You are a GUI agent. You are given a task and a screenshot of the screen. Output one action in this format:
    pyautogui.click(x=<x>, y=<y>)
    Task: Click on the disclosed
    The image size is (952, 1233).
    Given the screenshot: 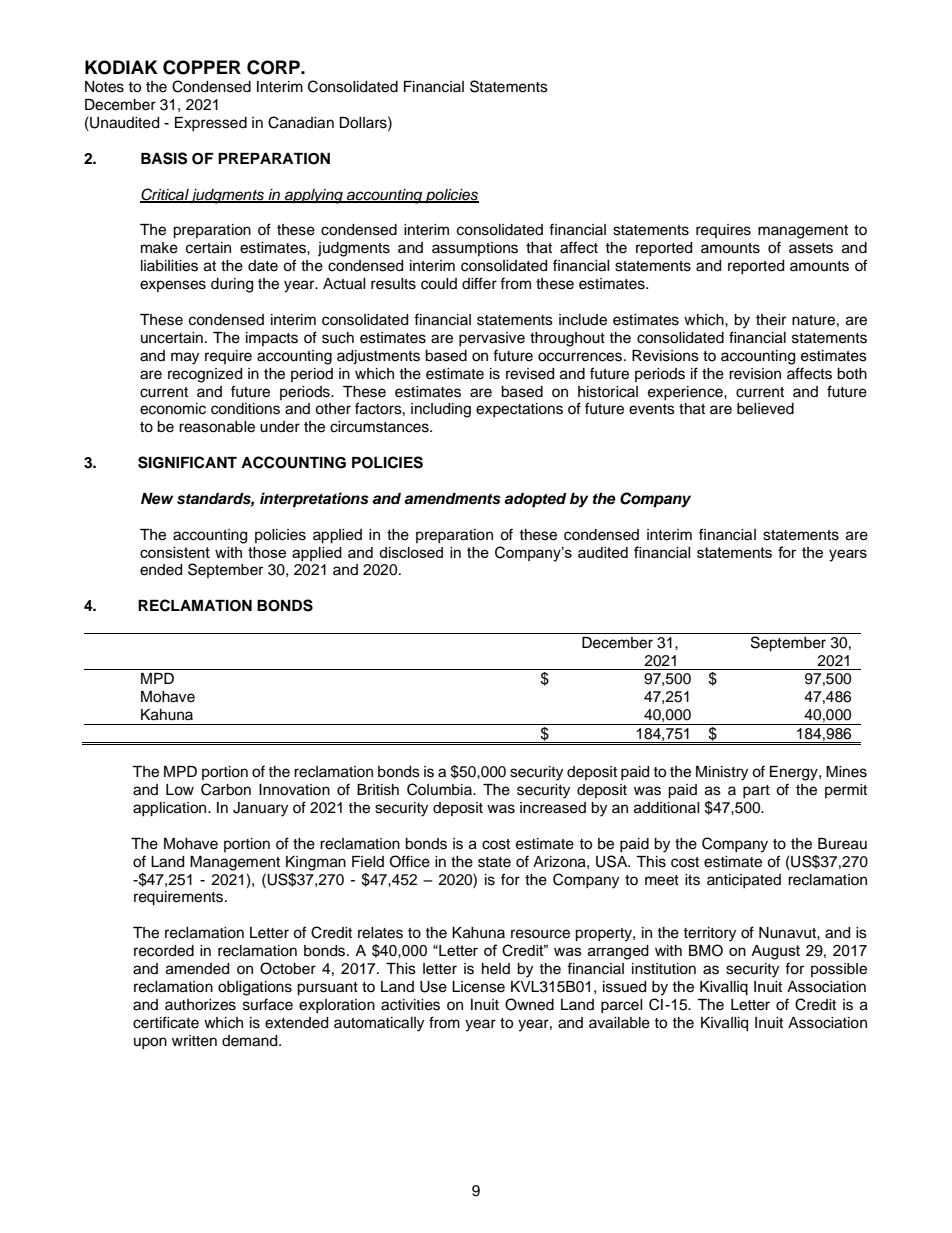 What is the action you would take?
    pyautogui.click(x=411, y=552)
